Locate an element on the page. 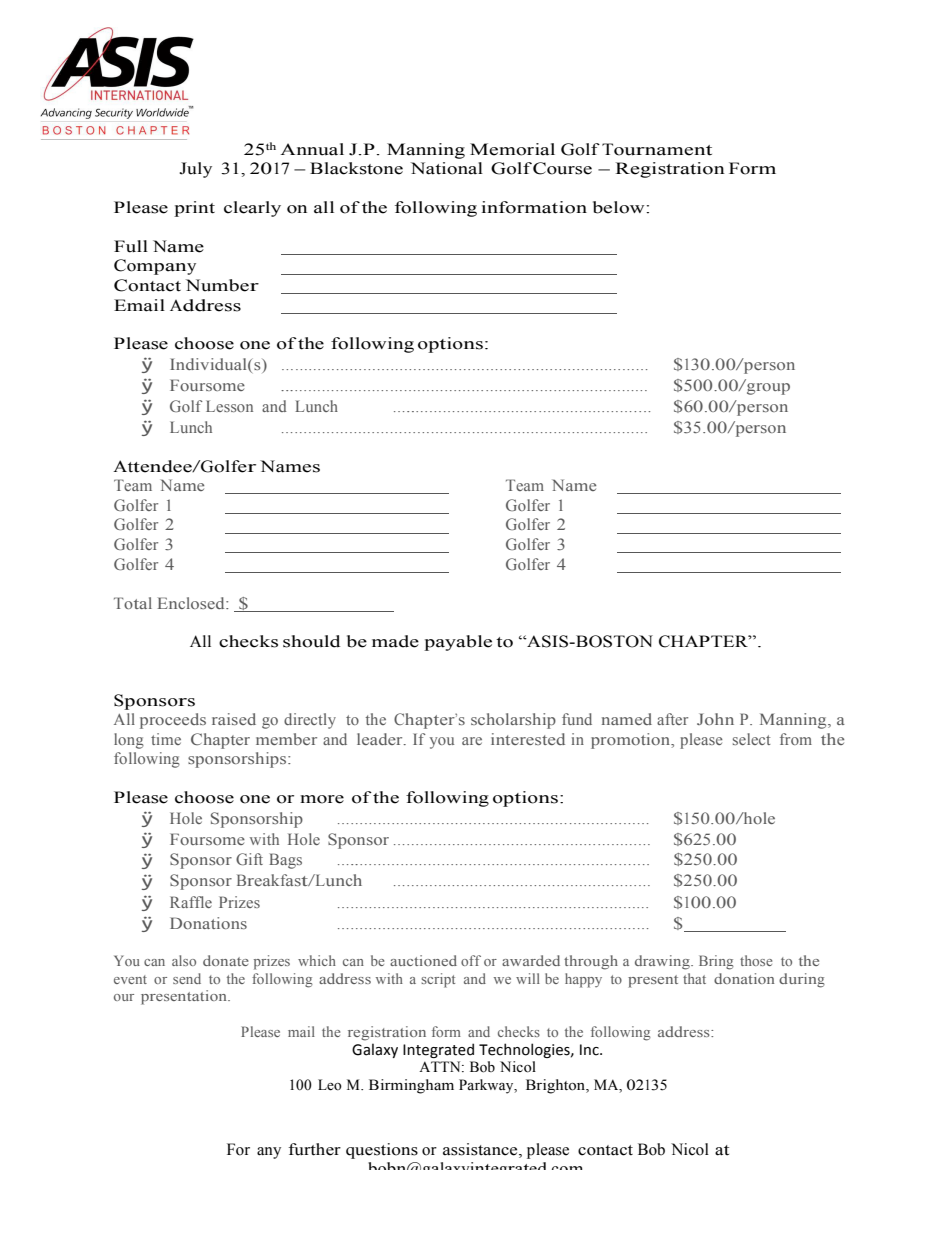  payable is located at coordinates (458, 643).
